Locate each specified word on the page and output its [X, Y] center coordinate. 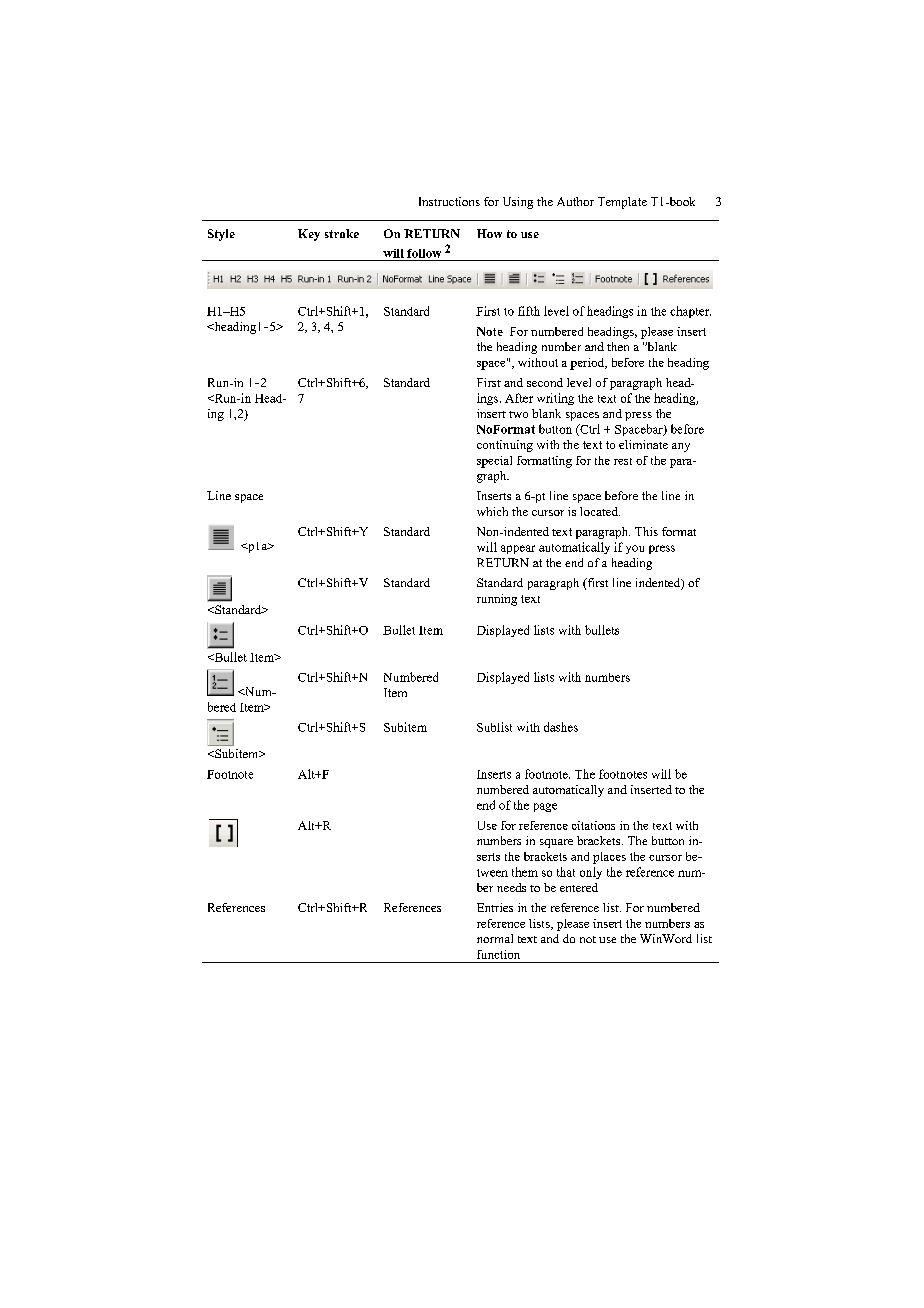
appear [518, 549]
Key [309, 235]
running [497, 600]
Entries [495, 907]
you [635, 549]
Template [622, 203]
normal [495, 938]
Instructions [449, 201]
